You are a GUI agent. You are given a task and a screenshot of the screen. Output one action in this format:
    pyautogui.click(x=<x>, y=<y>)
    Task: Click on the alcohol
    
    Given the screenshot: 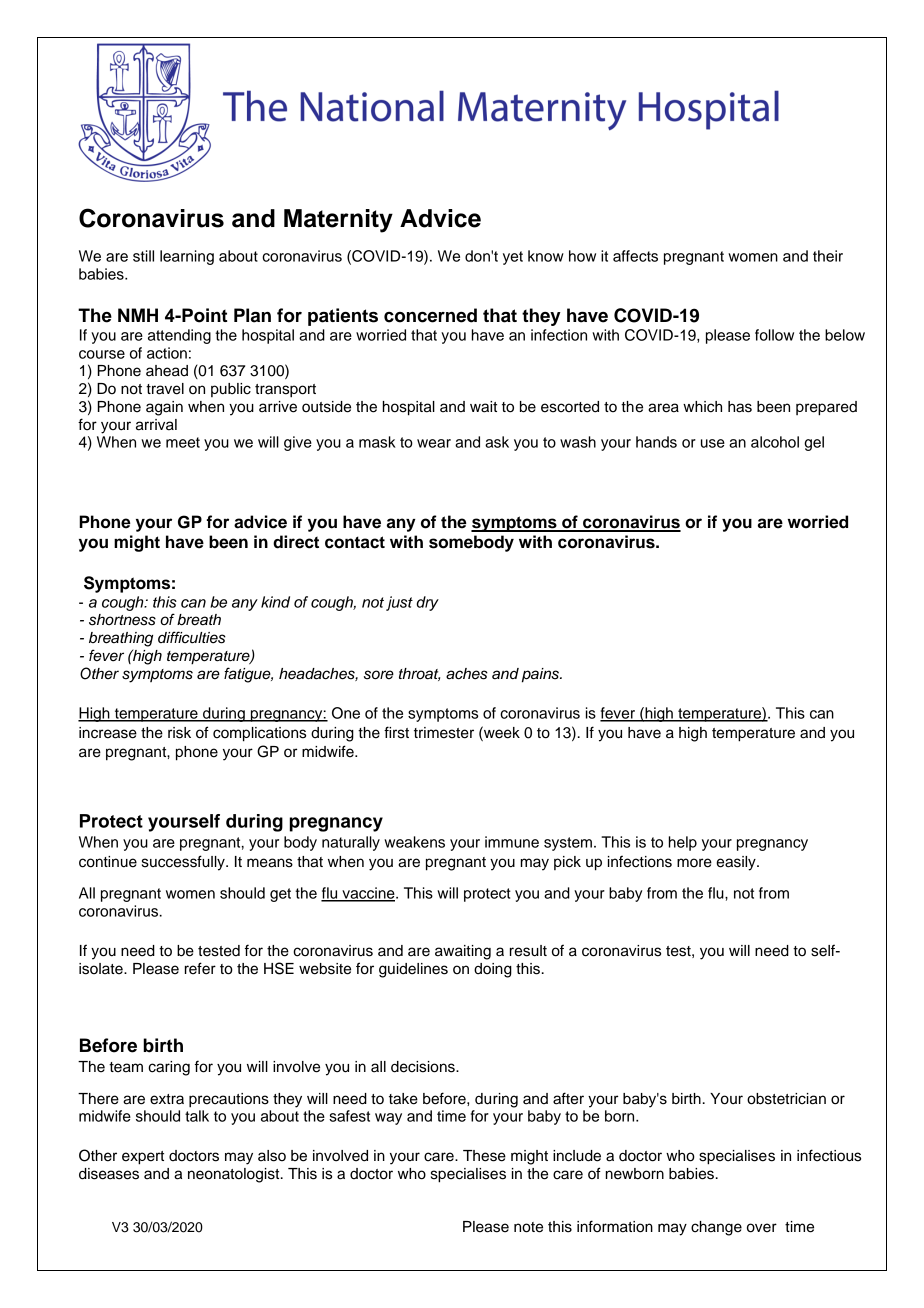 What is the action you would take?
    pyautogui.click(x=775, y=442)
